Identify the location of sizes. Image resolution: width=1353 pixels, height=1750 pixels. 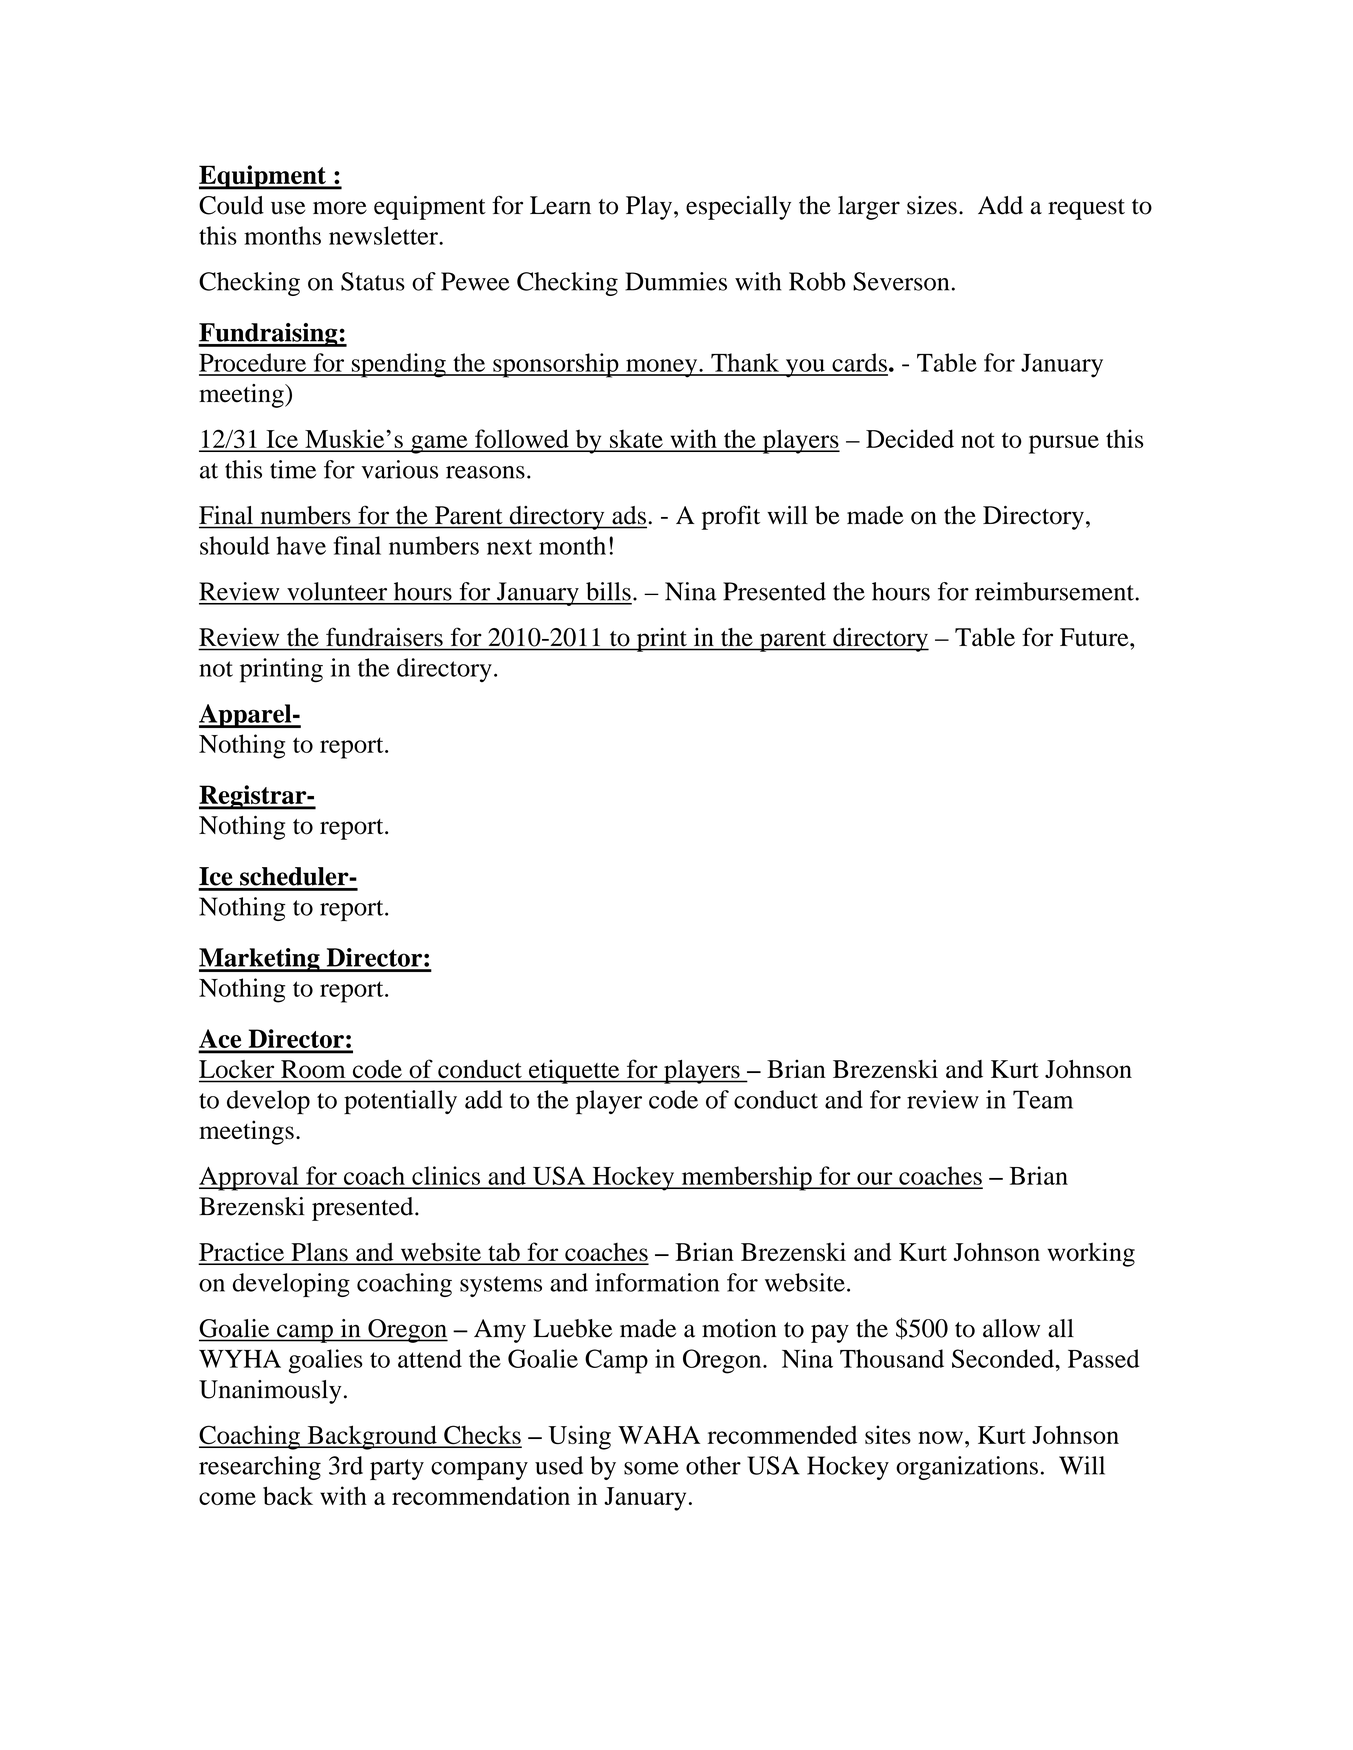
(932, 205).
